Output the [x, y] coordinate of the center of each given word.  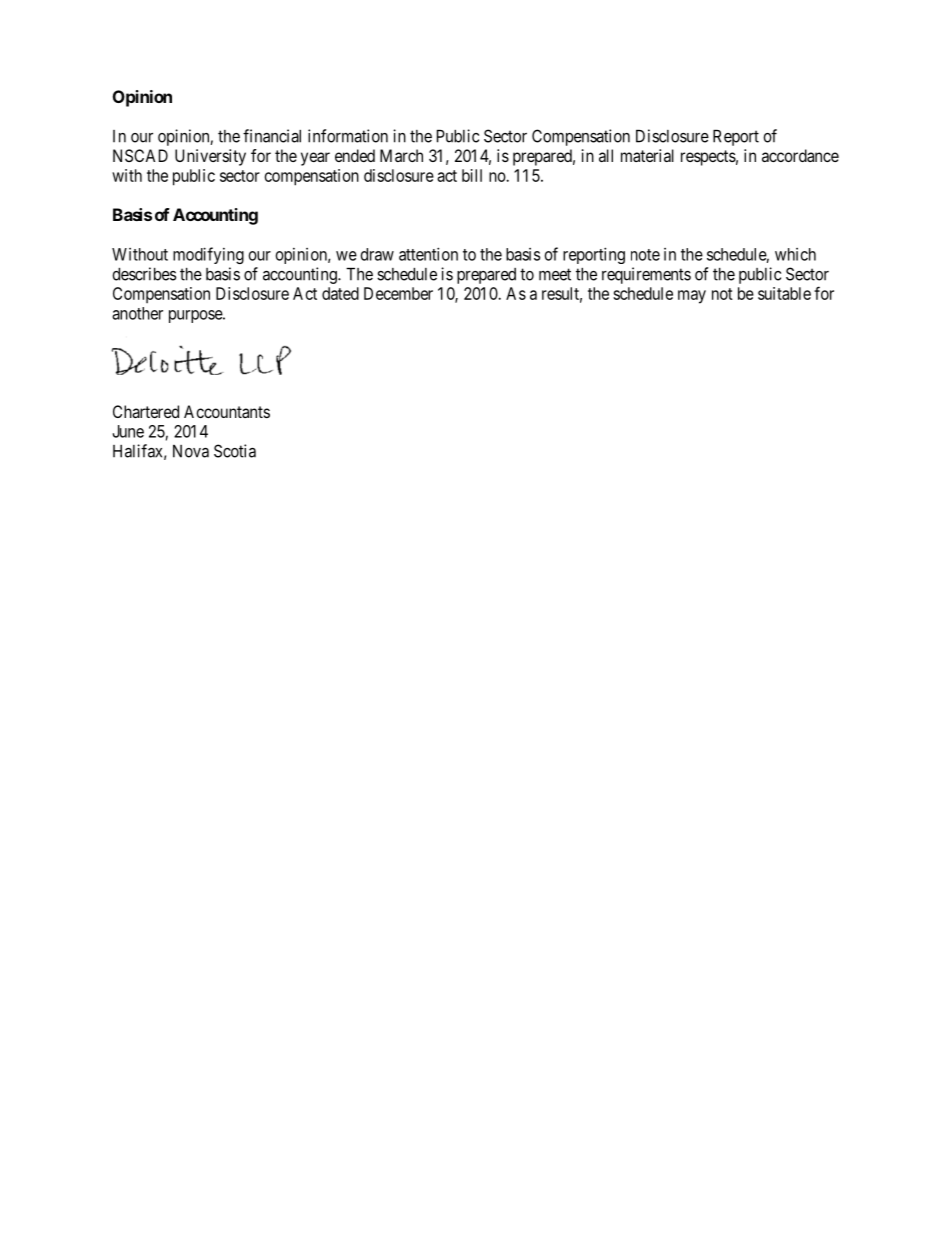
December [398, 293]
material [647, 155]
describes [144, 274]
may [692, 297]
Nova [191, 451]
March [401, 155]
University [210, 157]
